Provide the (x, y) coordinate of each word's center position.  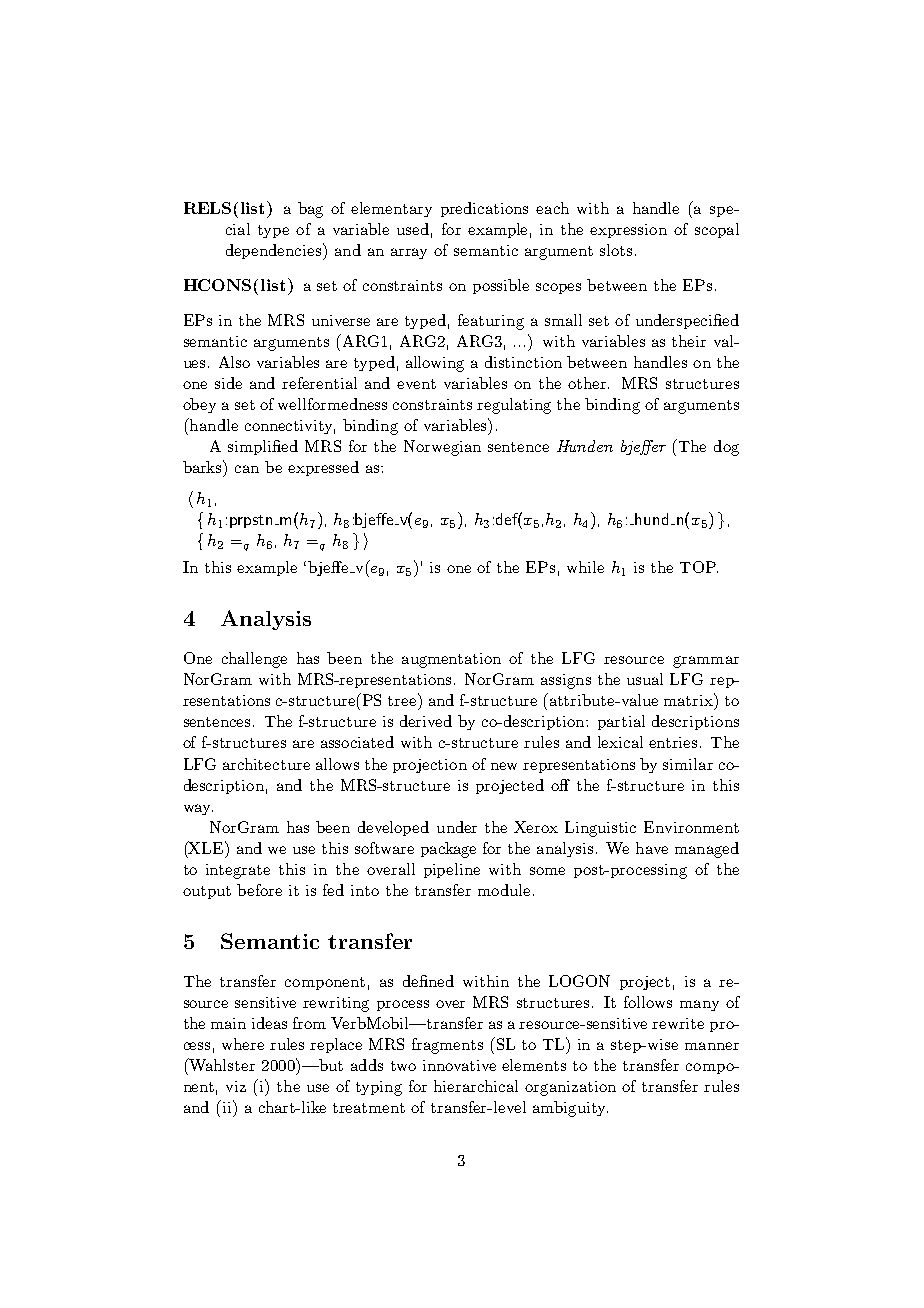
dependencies (275, 251)
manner (712, 1046)
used (413, 229)
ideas (269, 1023)
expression (628, 231)
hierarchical (476, 1086)
